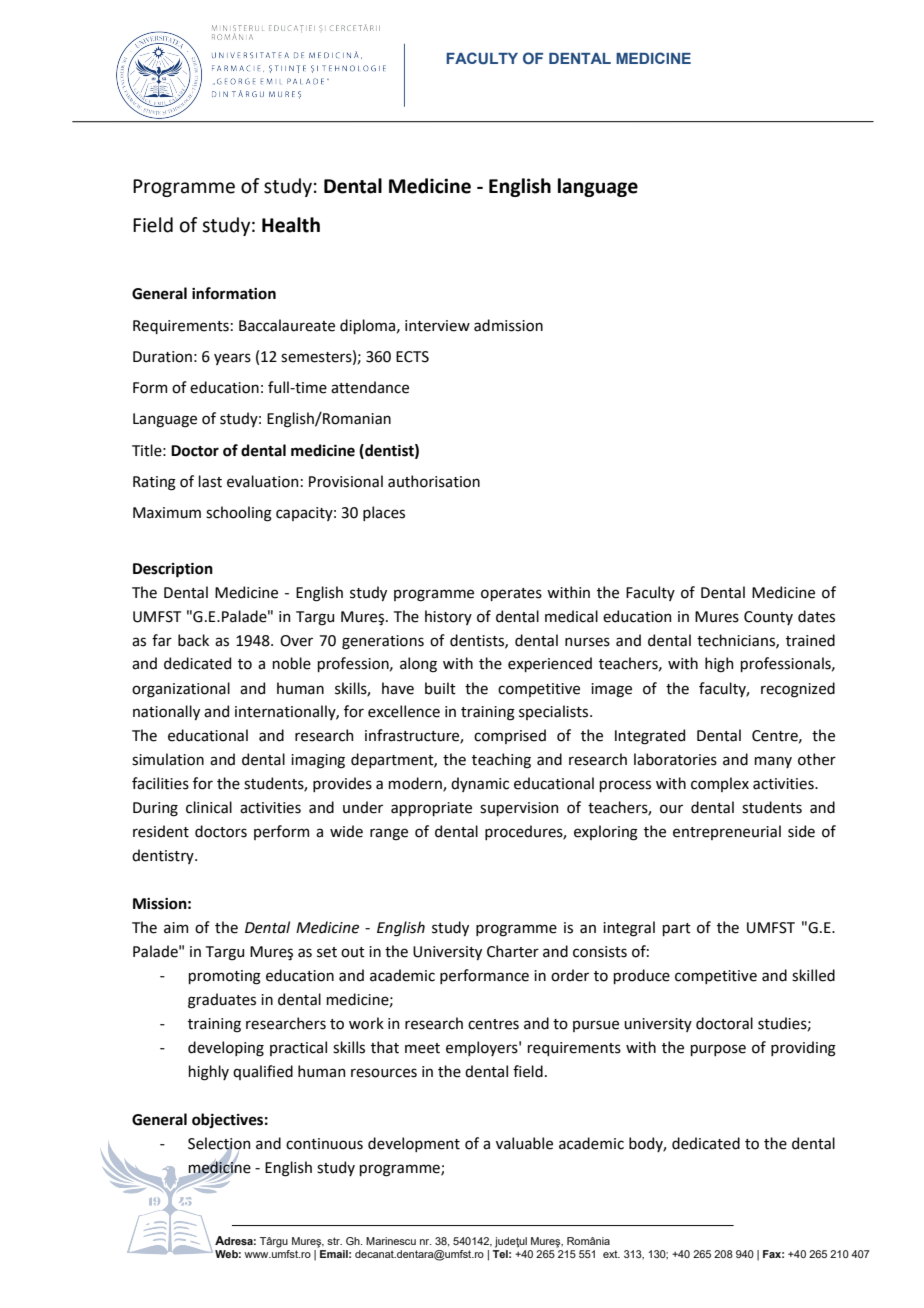  What do you see at coordinates (510, 736) in the screenshot?
I see `comprised` at bounding box center [510, 736].
